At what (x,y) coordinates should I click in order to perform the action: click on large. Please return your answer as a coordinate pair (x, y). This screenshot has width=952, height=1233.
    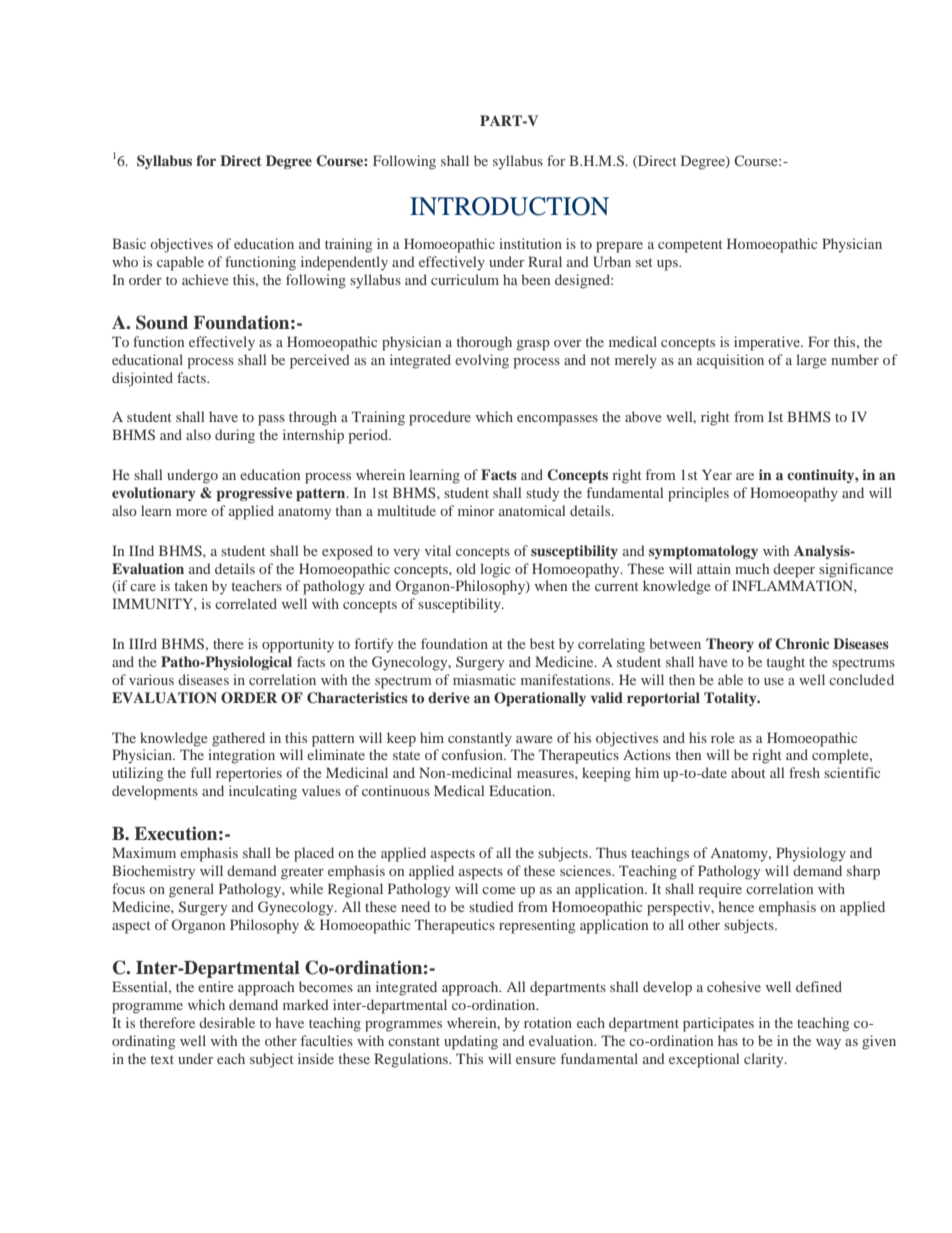
    Looking at the image, I should click on (811, 361).
